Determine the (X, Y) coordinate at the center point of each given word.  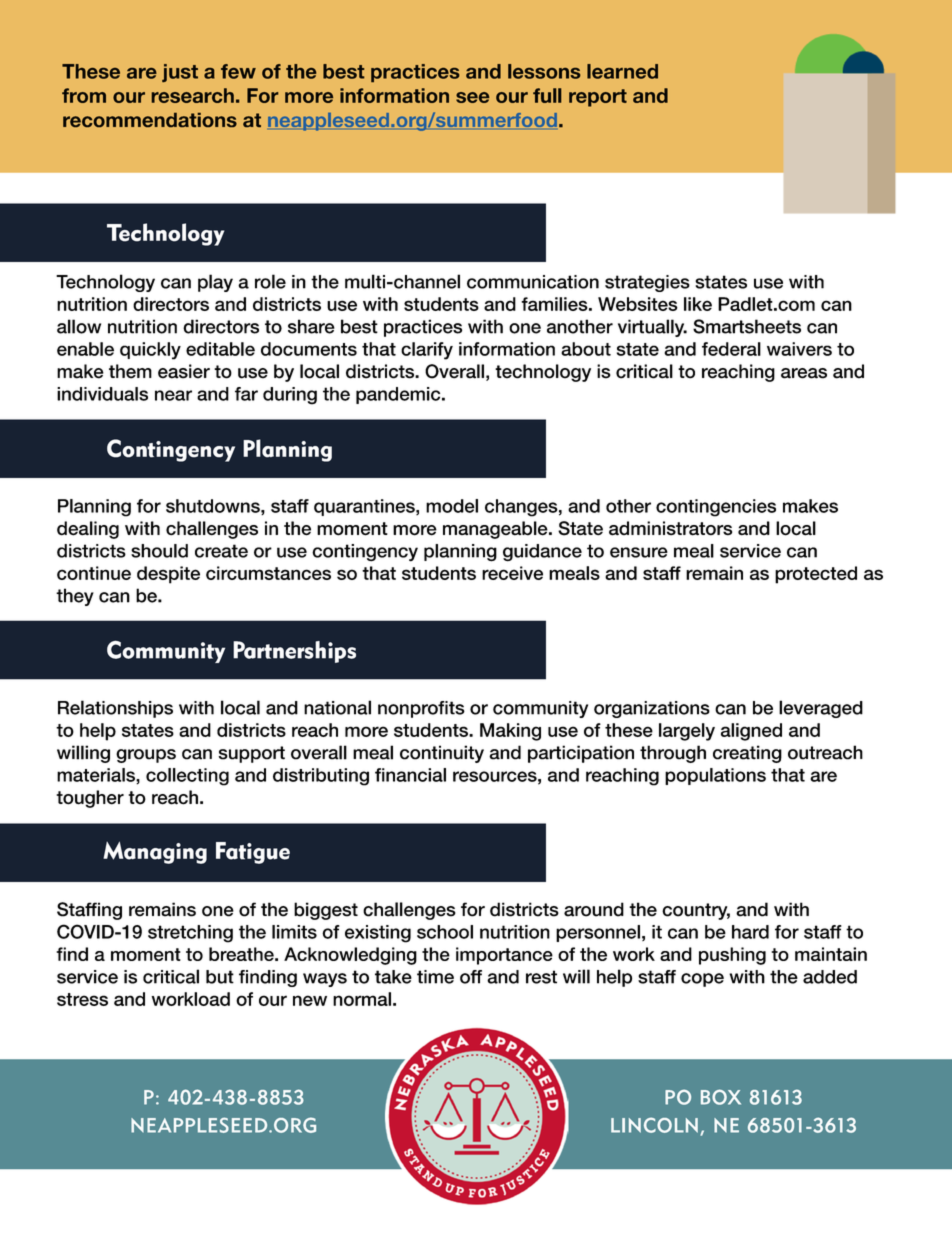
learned (622, 71)
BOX (721, 1097)
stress (82, 999)
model (452, 506)
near (173, 395)
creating (747, 754)
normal (362, 999)
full (547, 95)
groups (146, 756)
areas (804, 373)
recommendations (150, 120)
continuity (442, 754)
